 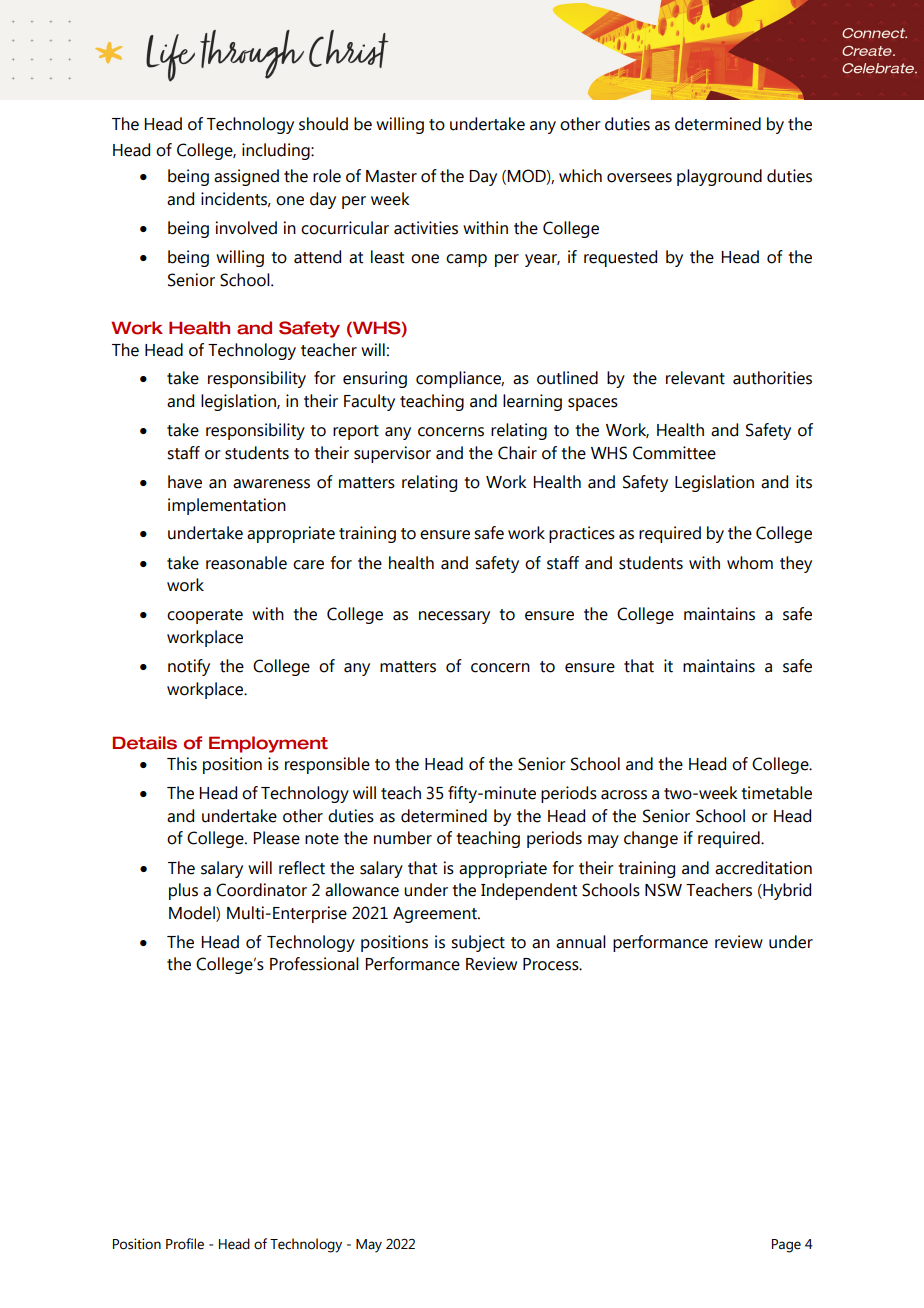 What do you see at coordinates (391, 176) in the screenshot?
I see `Master` at bounding box center [391, 176].
